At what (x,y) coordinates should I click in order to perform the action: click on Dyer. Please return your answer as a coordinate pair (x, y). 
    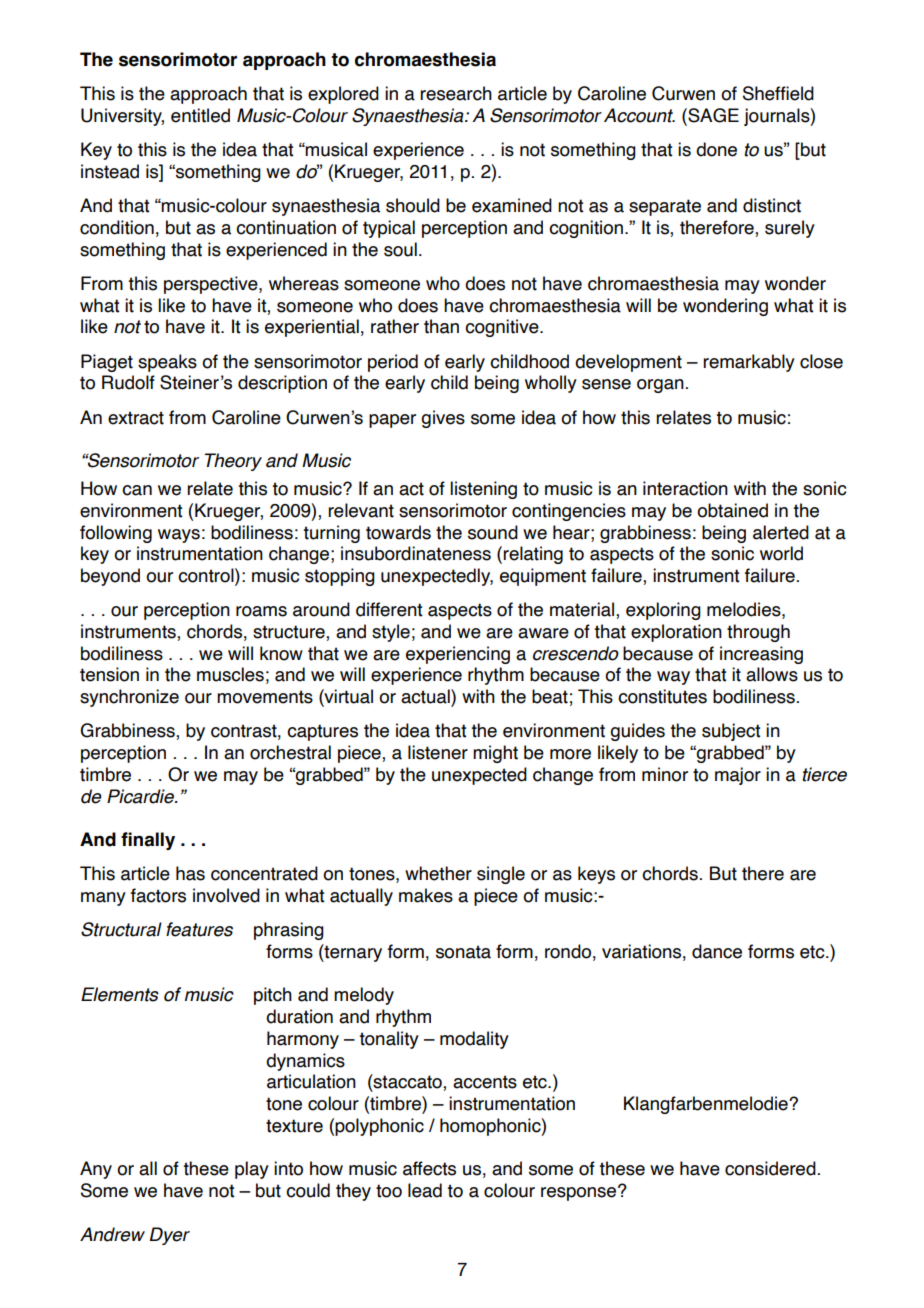
    Looking at the image, I should click on (170, 1236).
